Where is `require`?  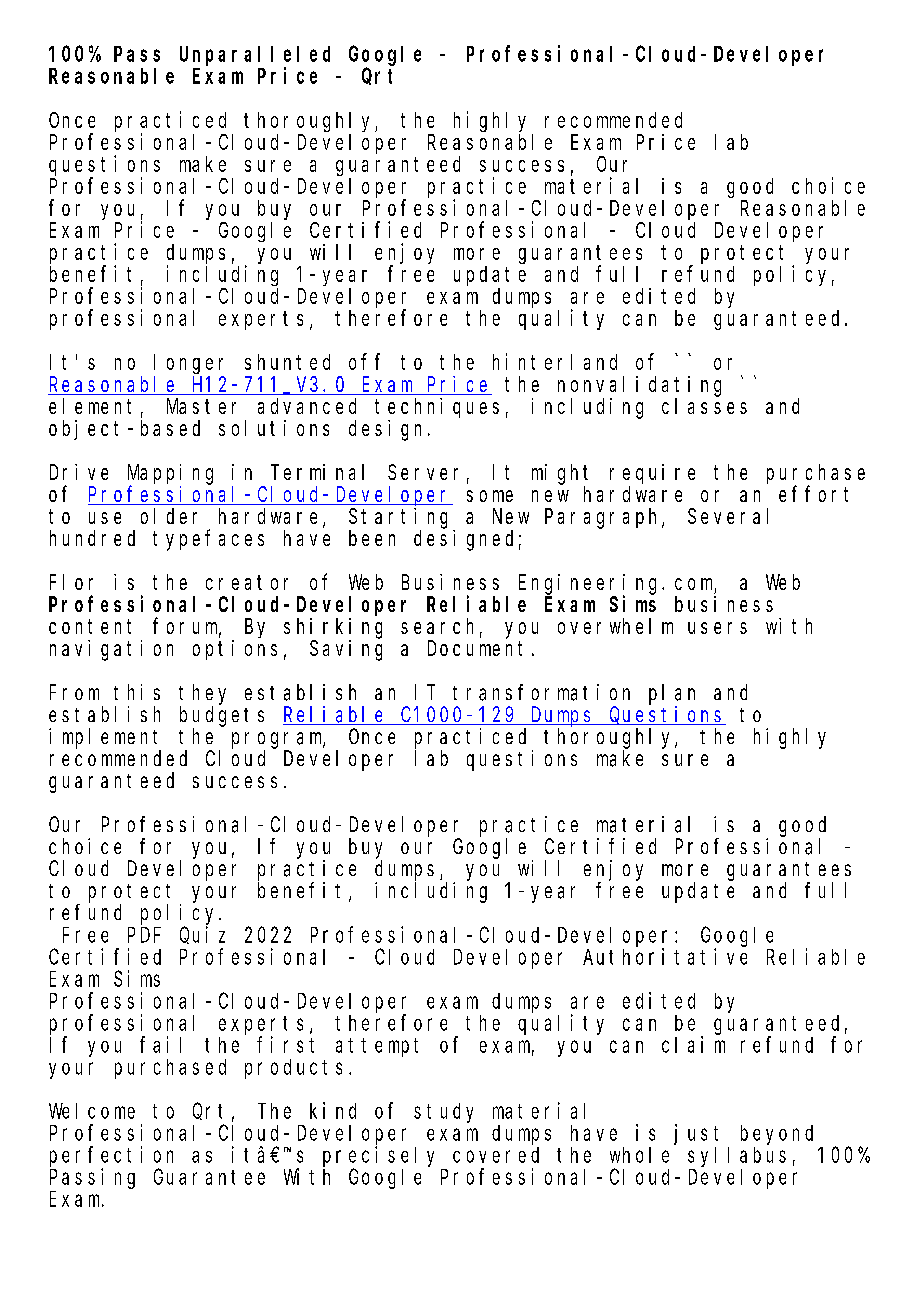
require is located at coordinates (652, 474).
